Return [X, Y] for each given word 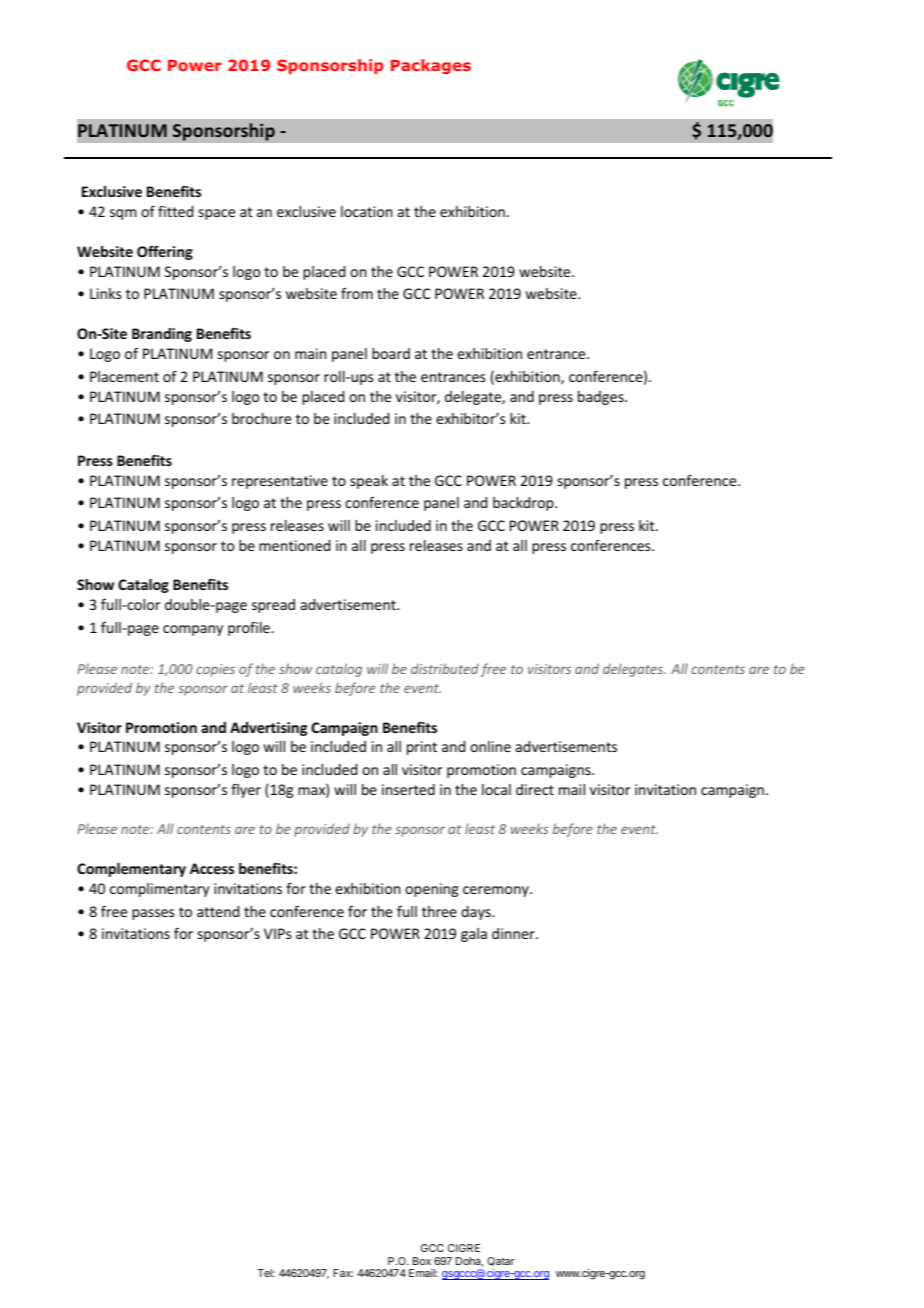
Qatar [501, 1261]
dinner [514, 933]
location [366, 211]
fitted [175, 211]
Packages [431, 66]
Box [422, 1261]
